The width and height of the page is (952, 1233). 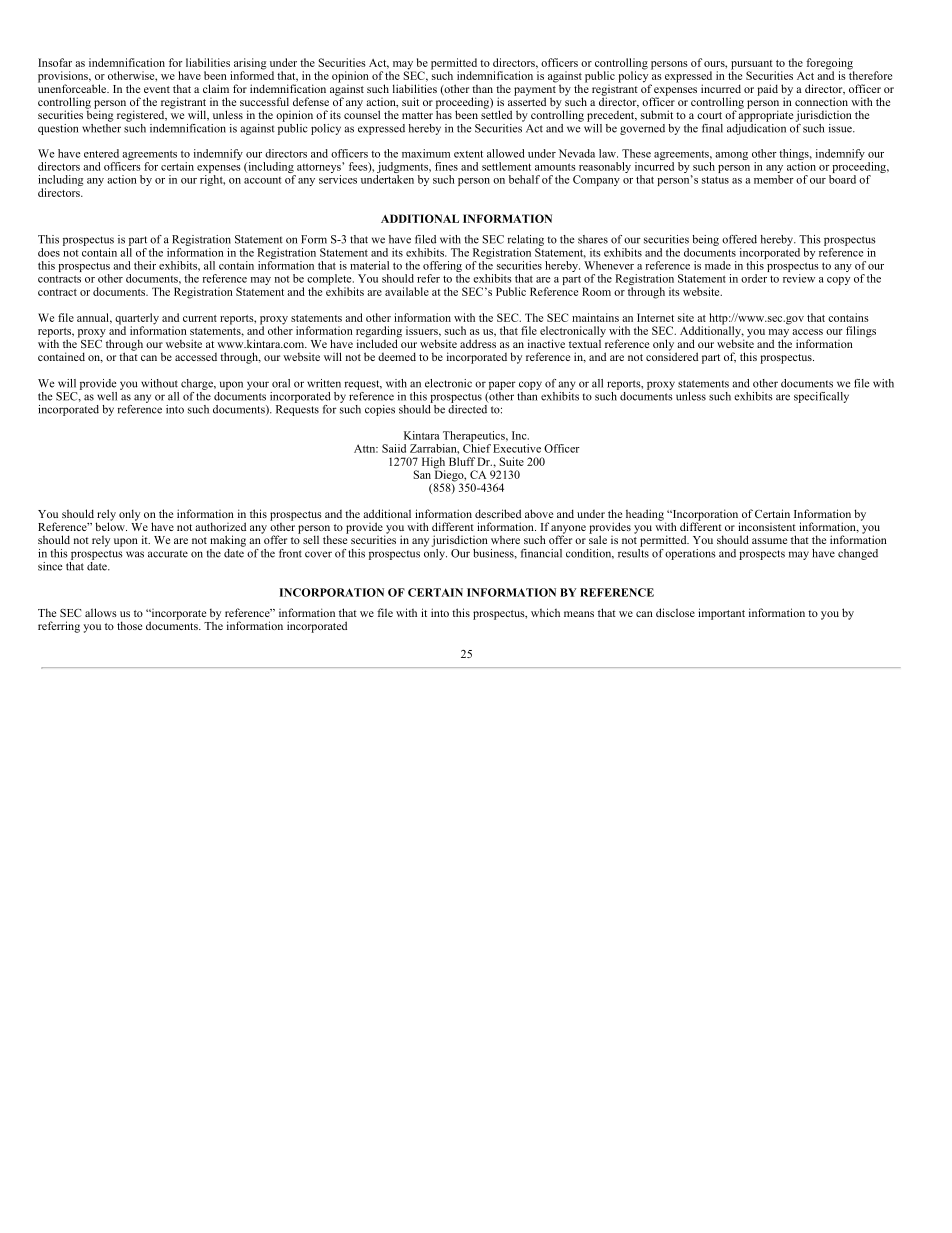 What do you see at coordinates (137, 320) in the page?
I see `quarterly` at bounding box center [137, 320].
